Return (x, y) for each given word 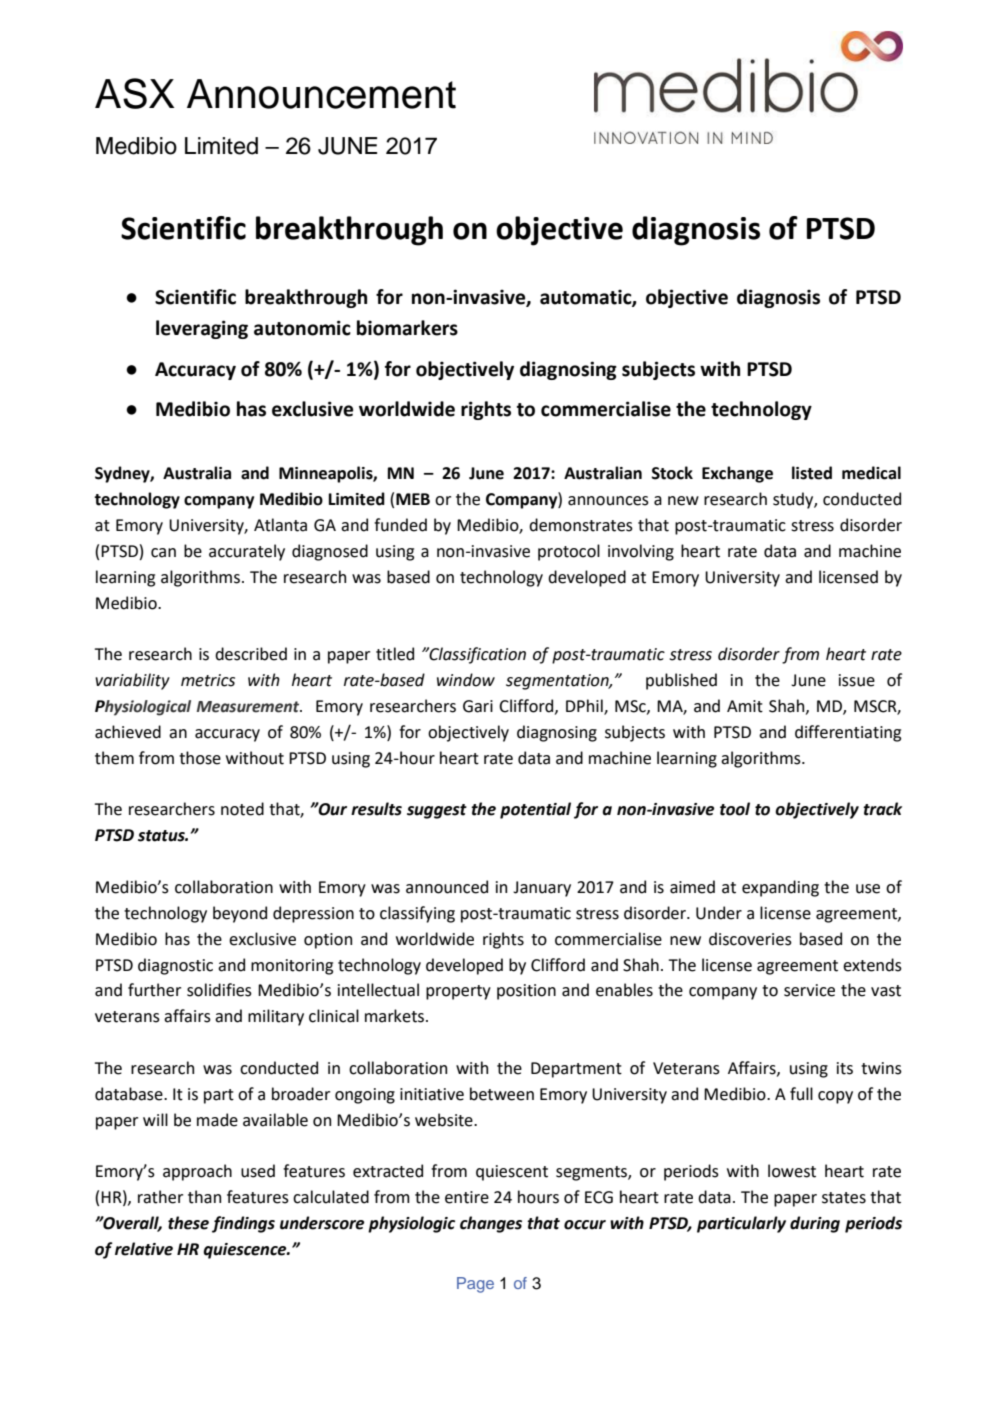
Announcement (321, 94)
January (542, 889)
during (815, 1224)
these (188, 1223)
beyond (240, 914)
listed (812, 473)
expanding (780, 888)
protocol (569, 552)
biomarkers (407, 328)
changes (491, 1224)
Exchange (737, 474)
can (163, 553)
